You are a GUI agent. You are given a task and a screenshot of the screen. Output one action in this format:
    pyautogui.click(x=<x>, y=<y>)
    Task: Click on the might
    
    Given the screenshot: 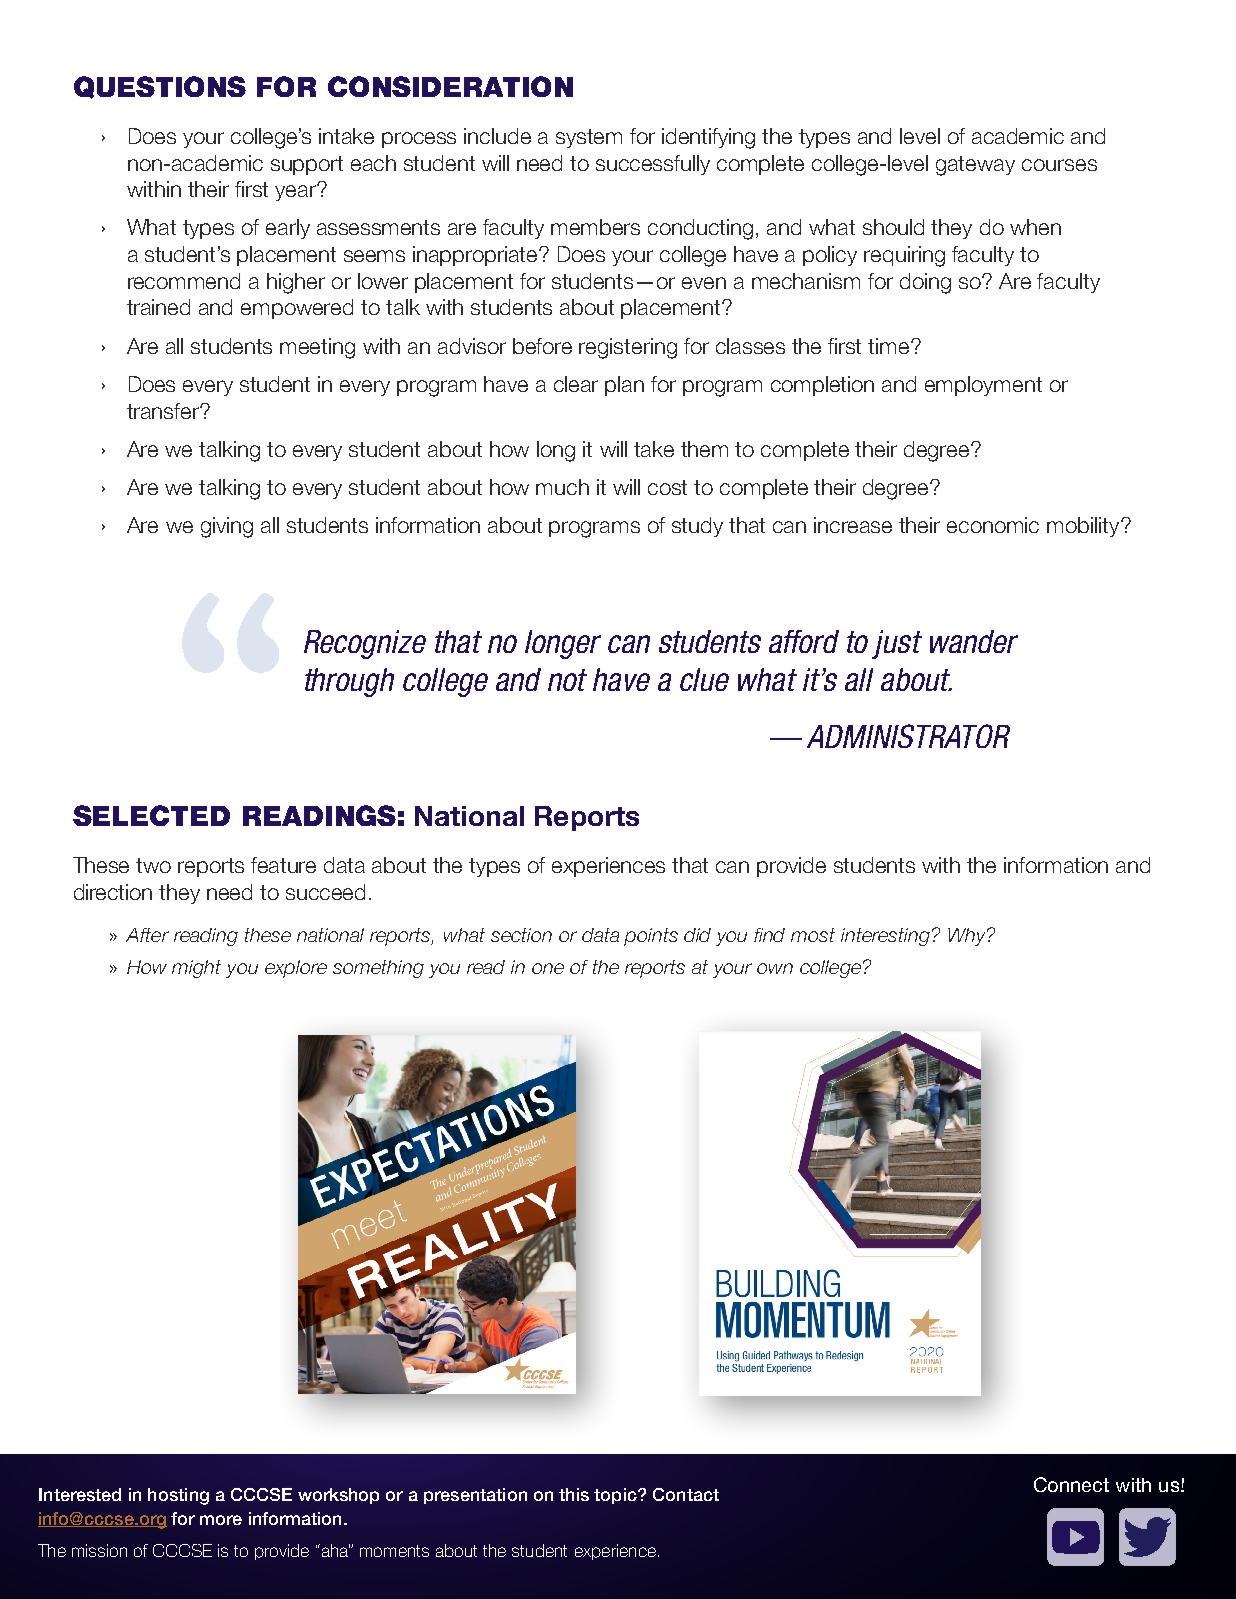 What is the action you would take?
    pyautogui.click(x=196, y=969)
